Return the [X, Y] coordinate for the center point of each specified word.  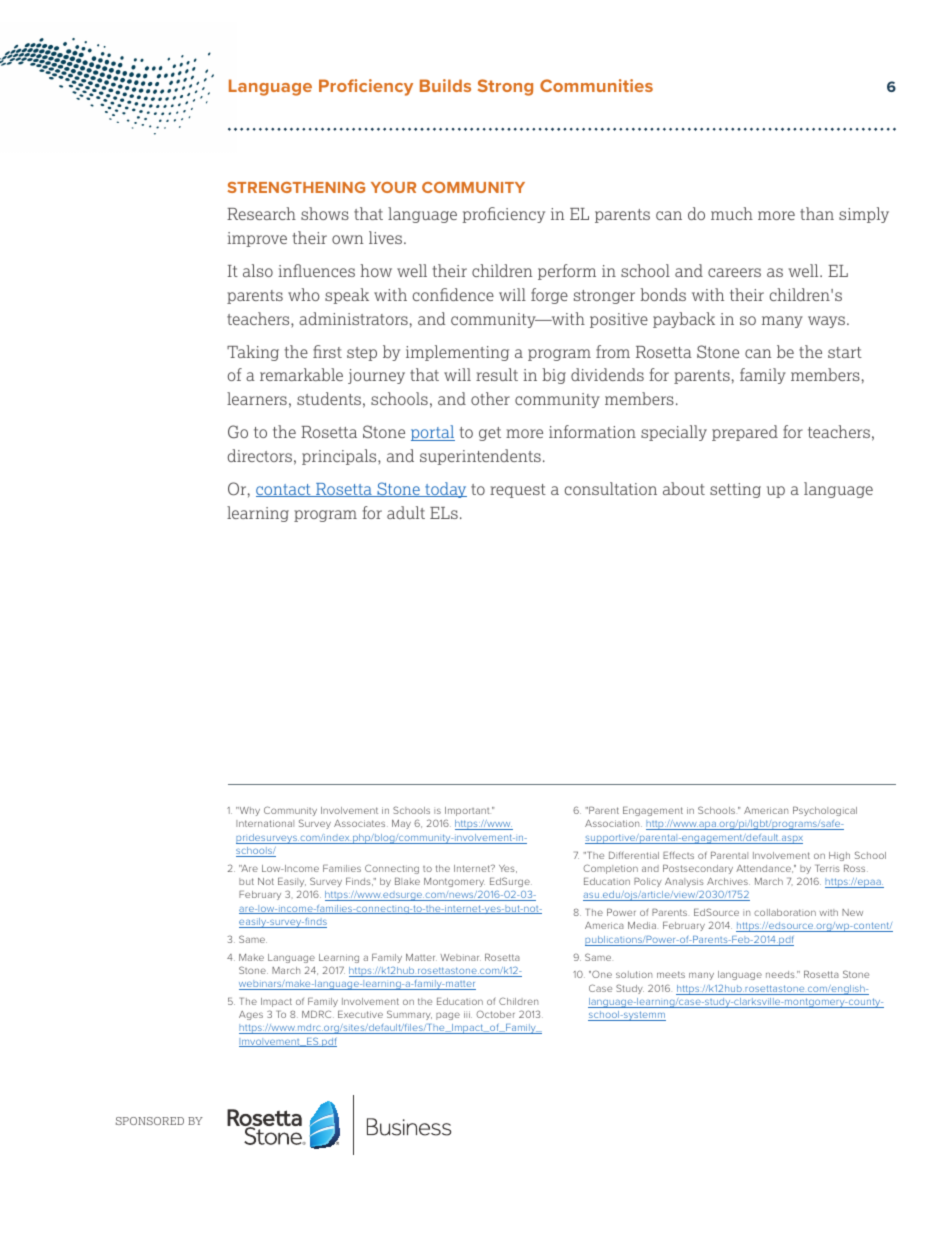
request [518, 491]
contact [284, 490]
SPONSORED [150, 1121]
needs [781, 974]
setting [735, 490]
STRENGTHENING [296, 187]
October [495, 1014]
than [817, 213]
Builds [445, 85]
